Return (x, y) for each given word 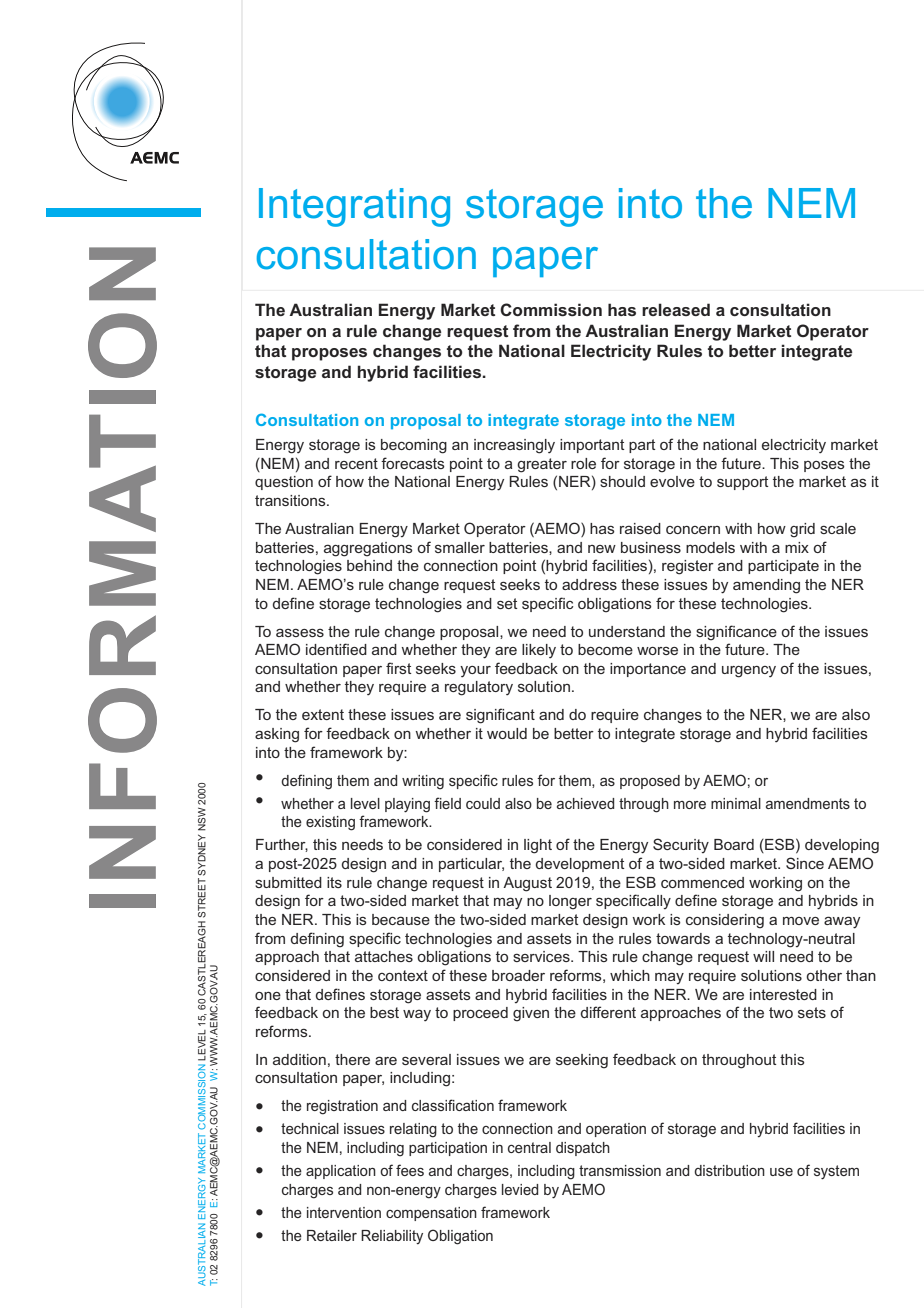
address (589, 584)
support (743, 483)
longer (570, 902)
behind (369, 565)
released (676, 309)
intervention (344, 1212)
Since (805, 863)
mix (797, 547)
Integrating (354, 207)
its (334, 882)
